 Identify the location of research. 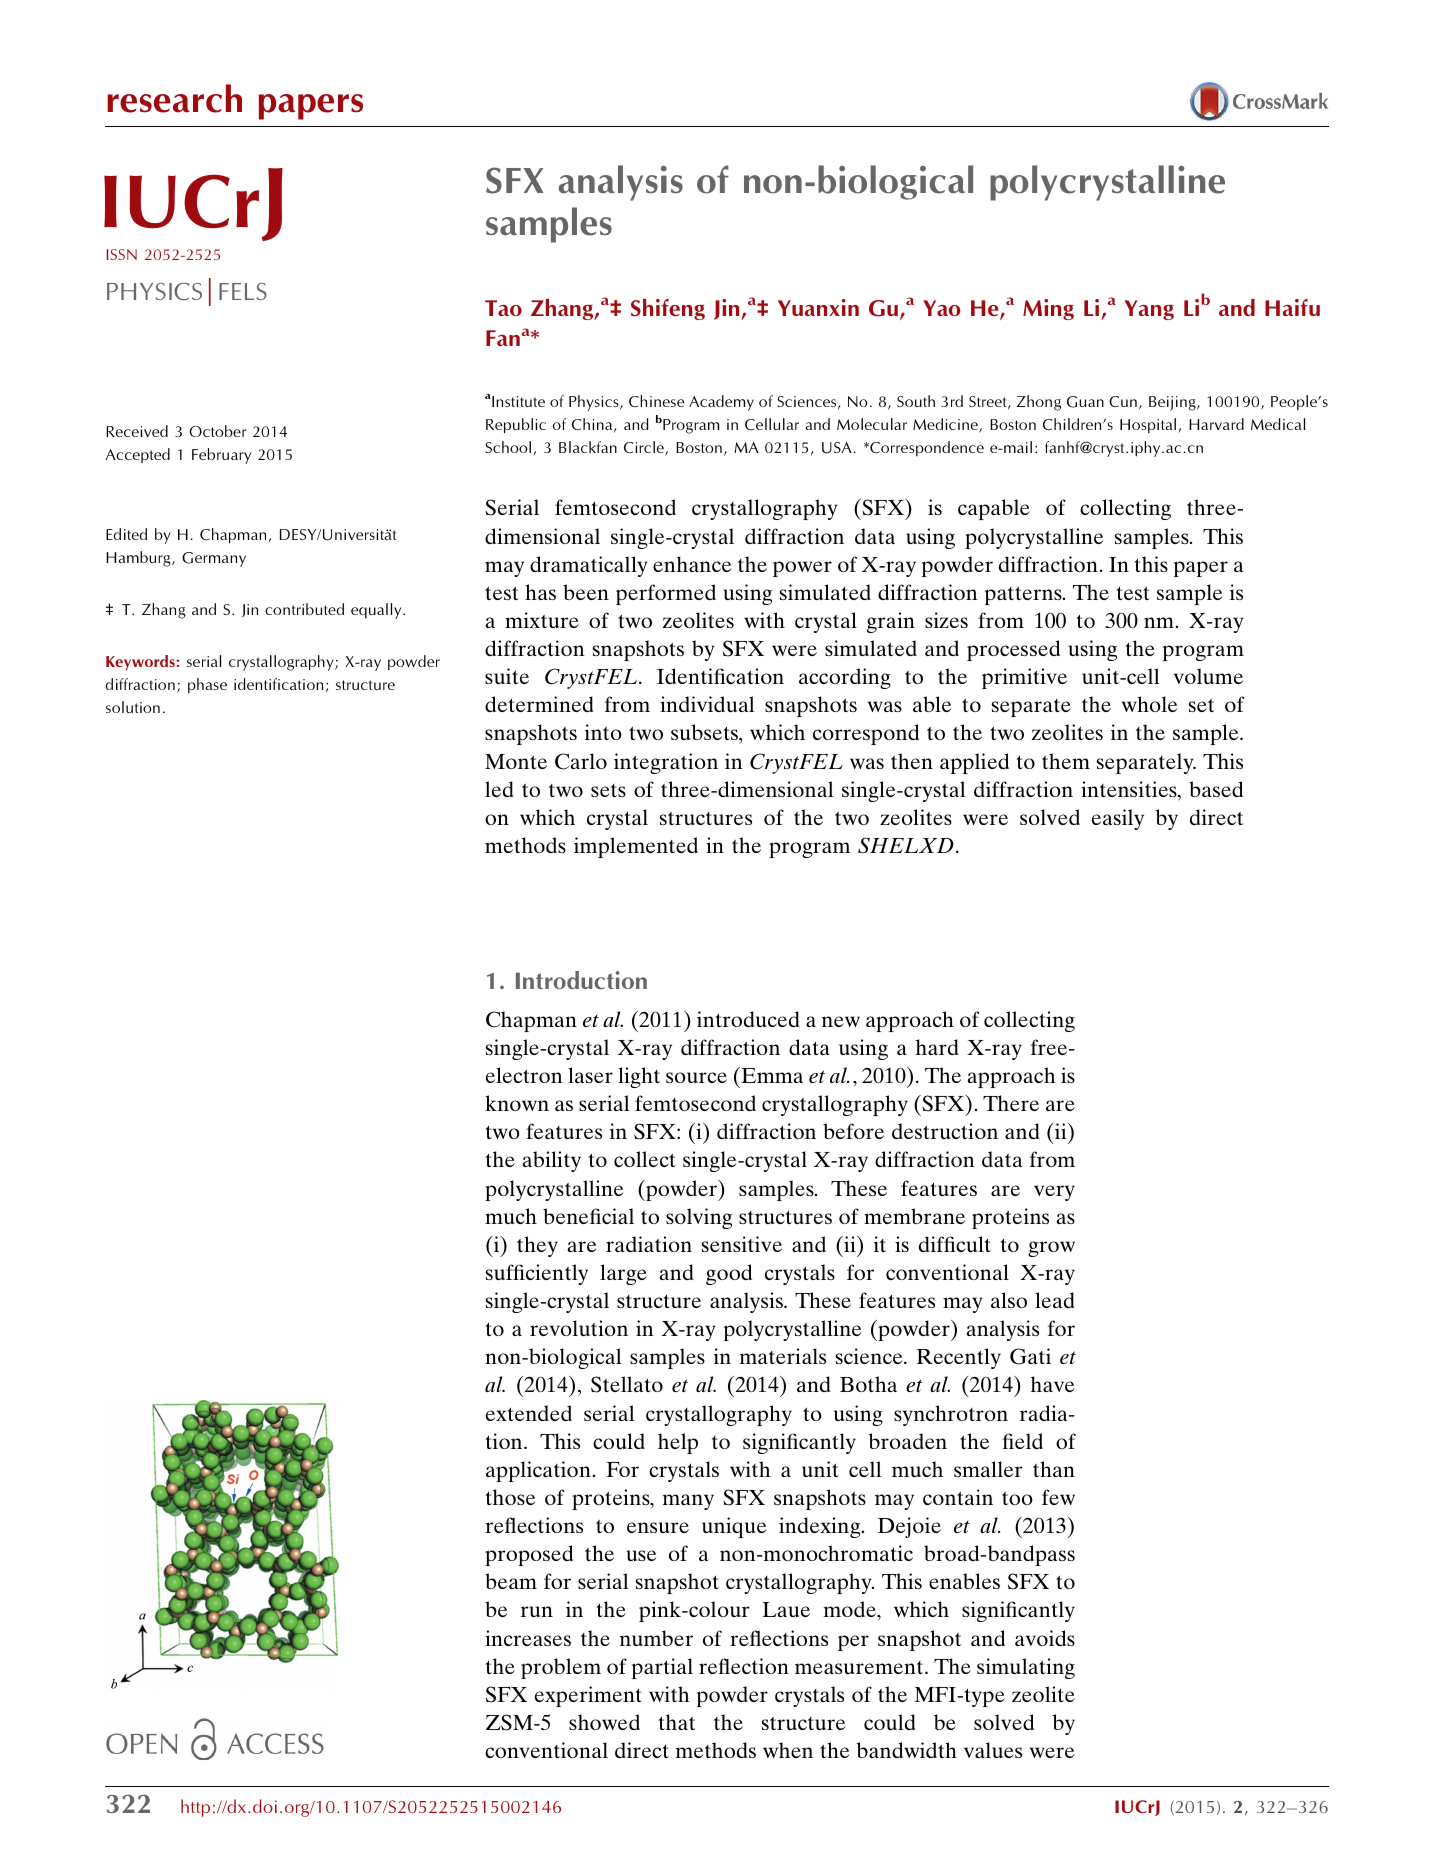
(174, 98).
